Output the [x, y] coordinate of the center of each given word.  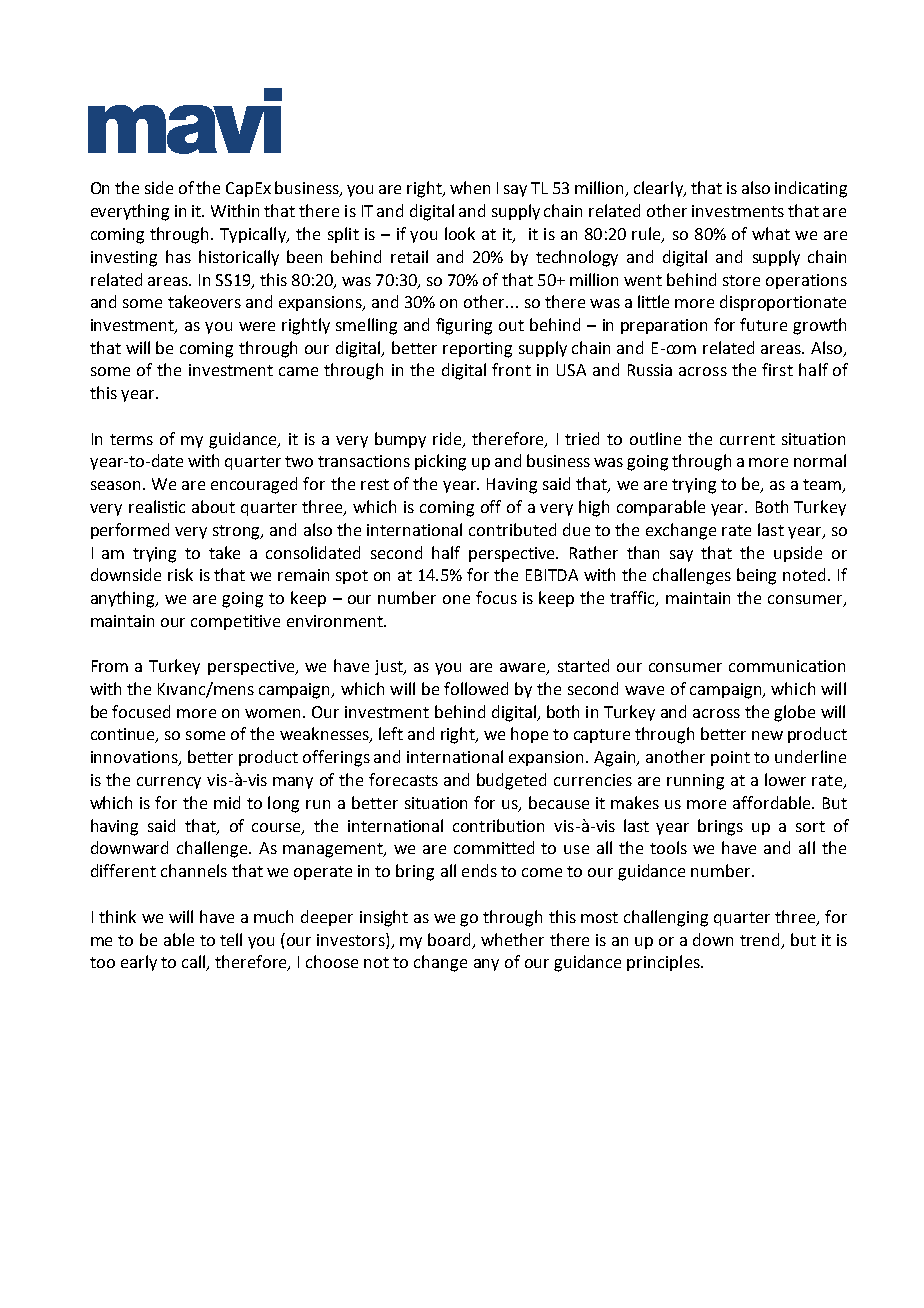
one [456, 599]
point [730, 758]
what [771, 233]
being [756, 576]
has [178, 256]
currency [169, 783]
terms [131, 439]
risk [180, 574]
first [777, 369]
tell [231, 939]
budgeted [511, 781]
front [511, 369]
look [460, 233]
